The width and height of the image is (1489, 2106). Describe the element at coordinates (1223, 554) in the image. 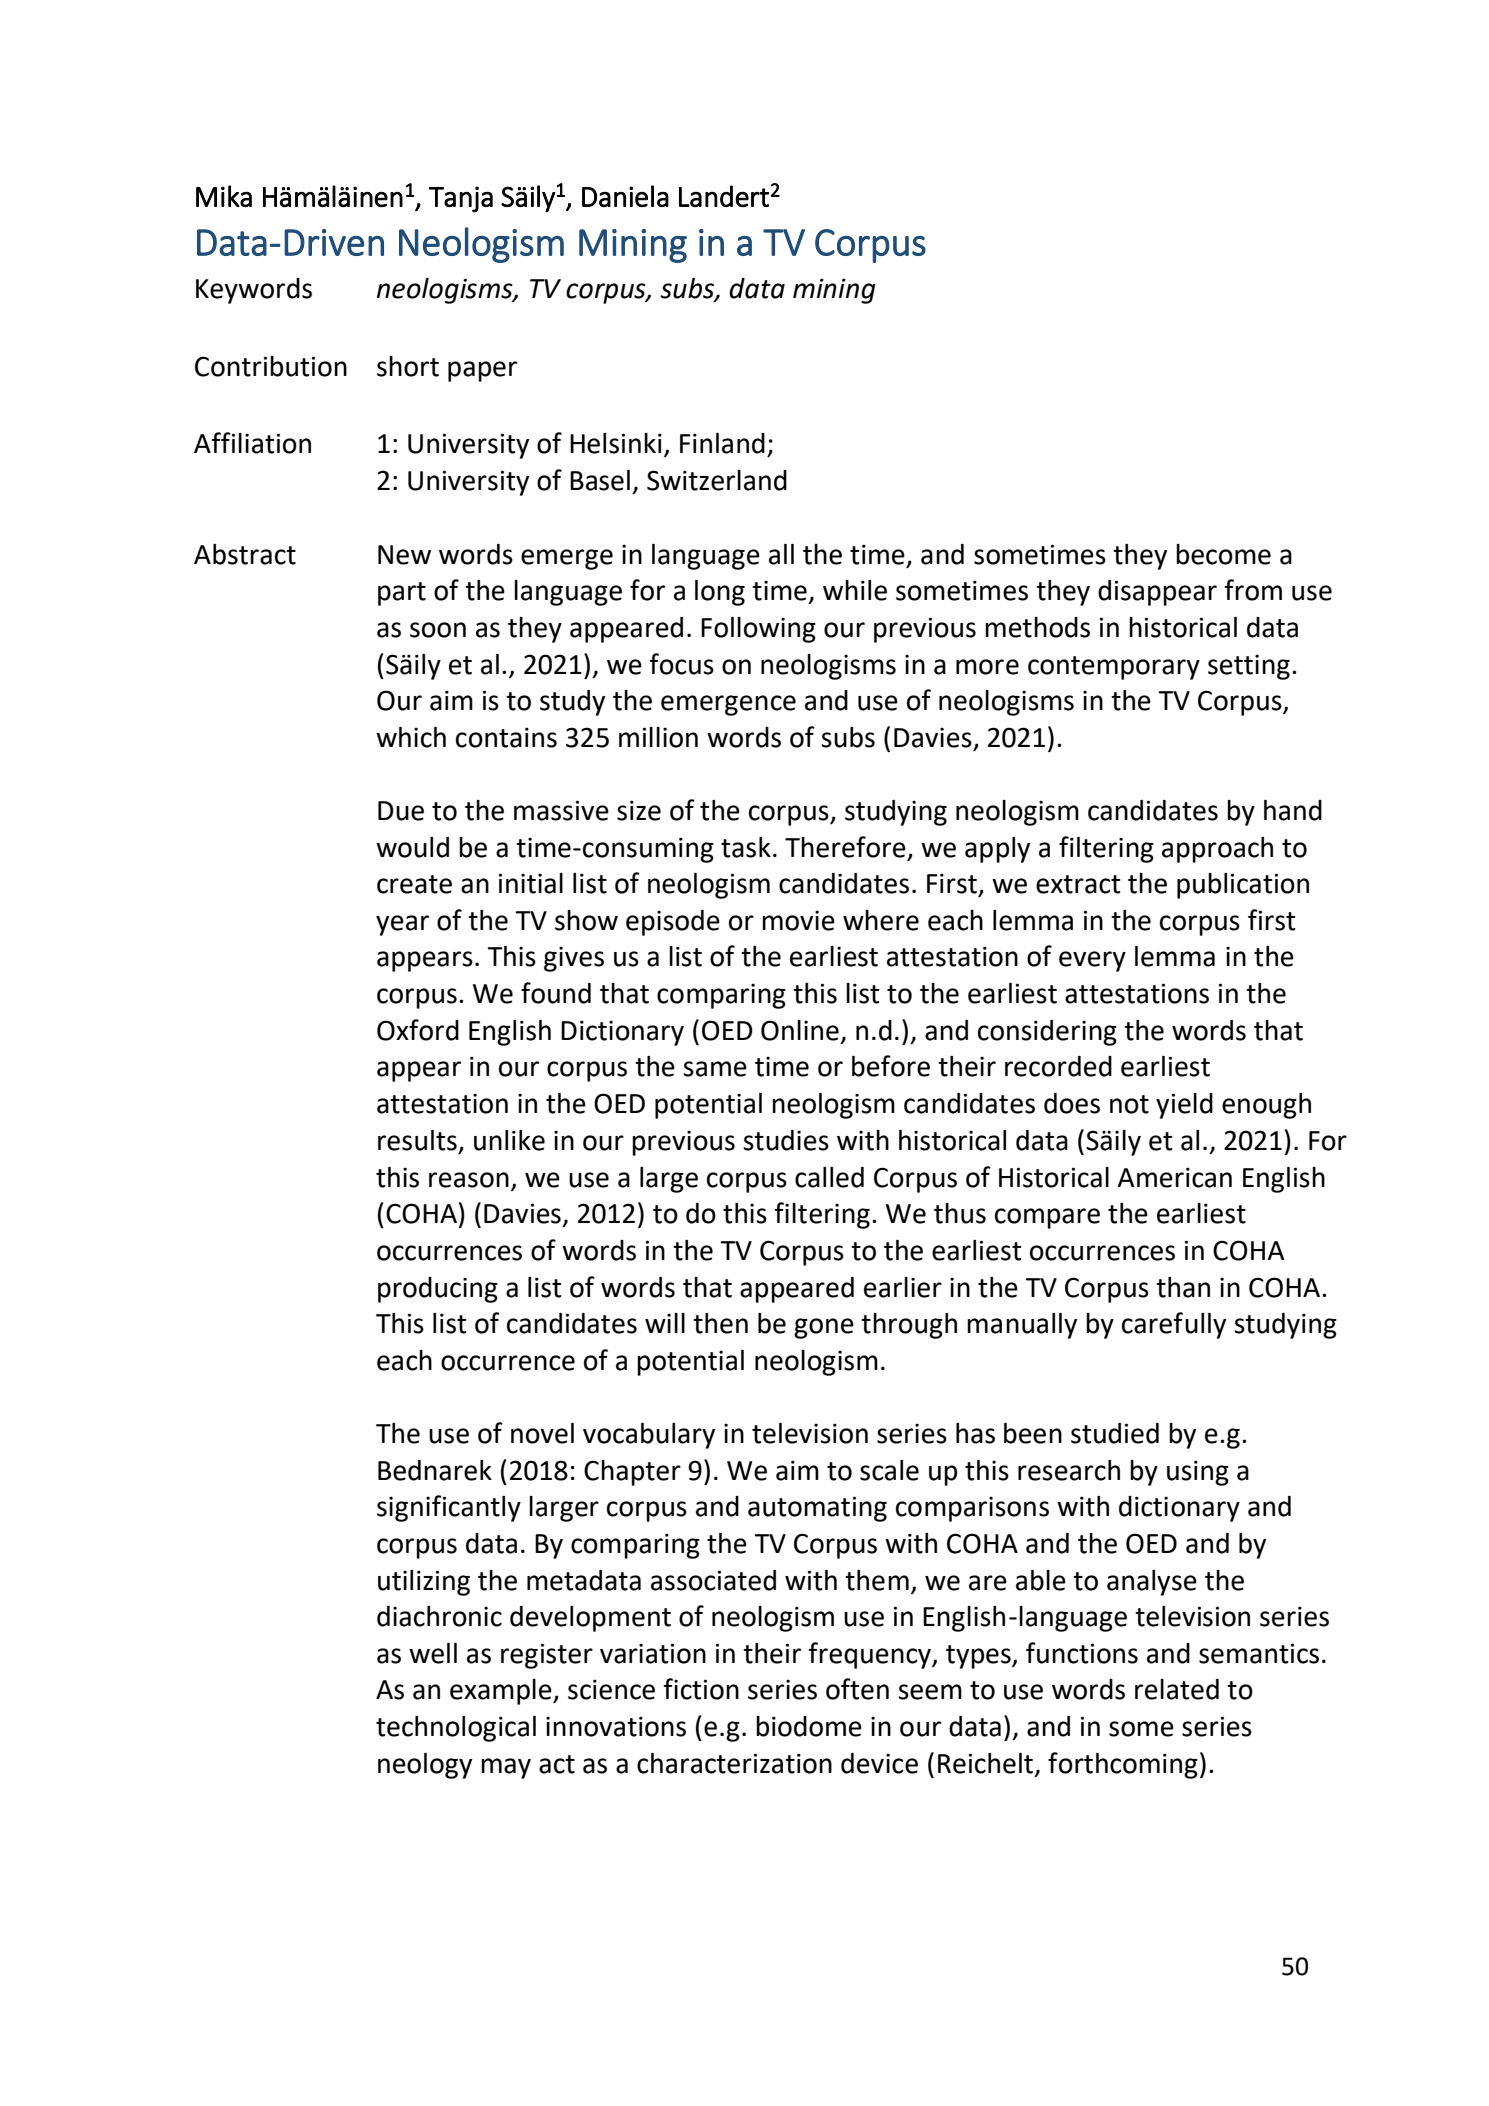

I see `become` at that location.
